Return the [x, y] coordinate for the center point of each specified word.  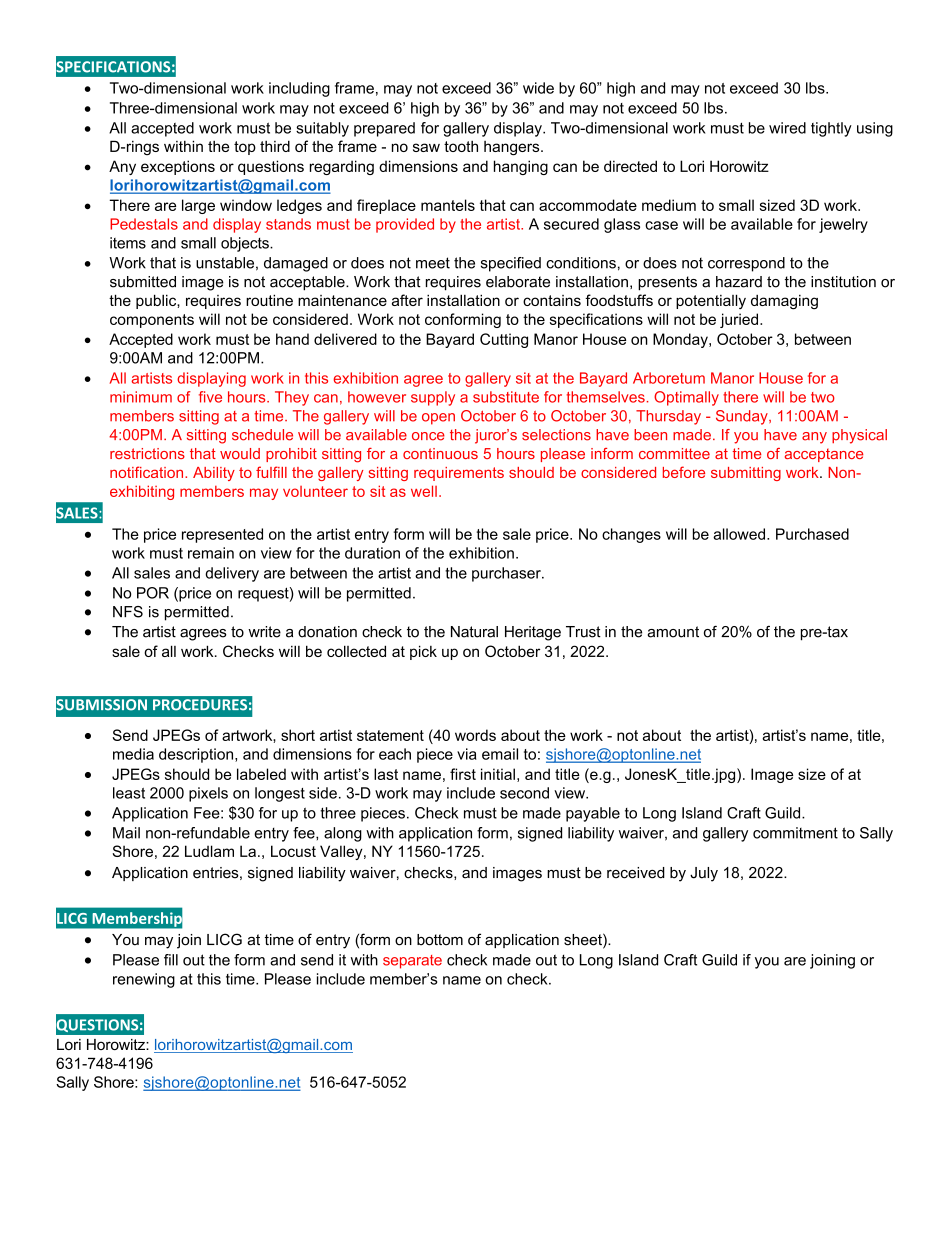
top [245, 148]
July [704, 874]
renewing [144, 980]
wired [787, 128]
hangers [513, 148]
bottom [440, 940]
